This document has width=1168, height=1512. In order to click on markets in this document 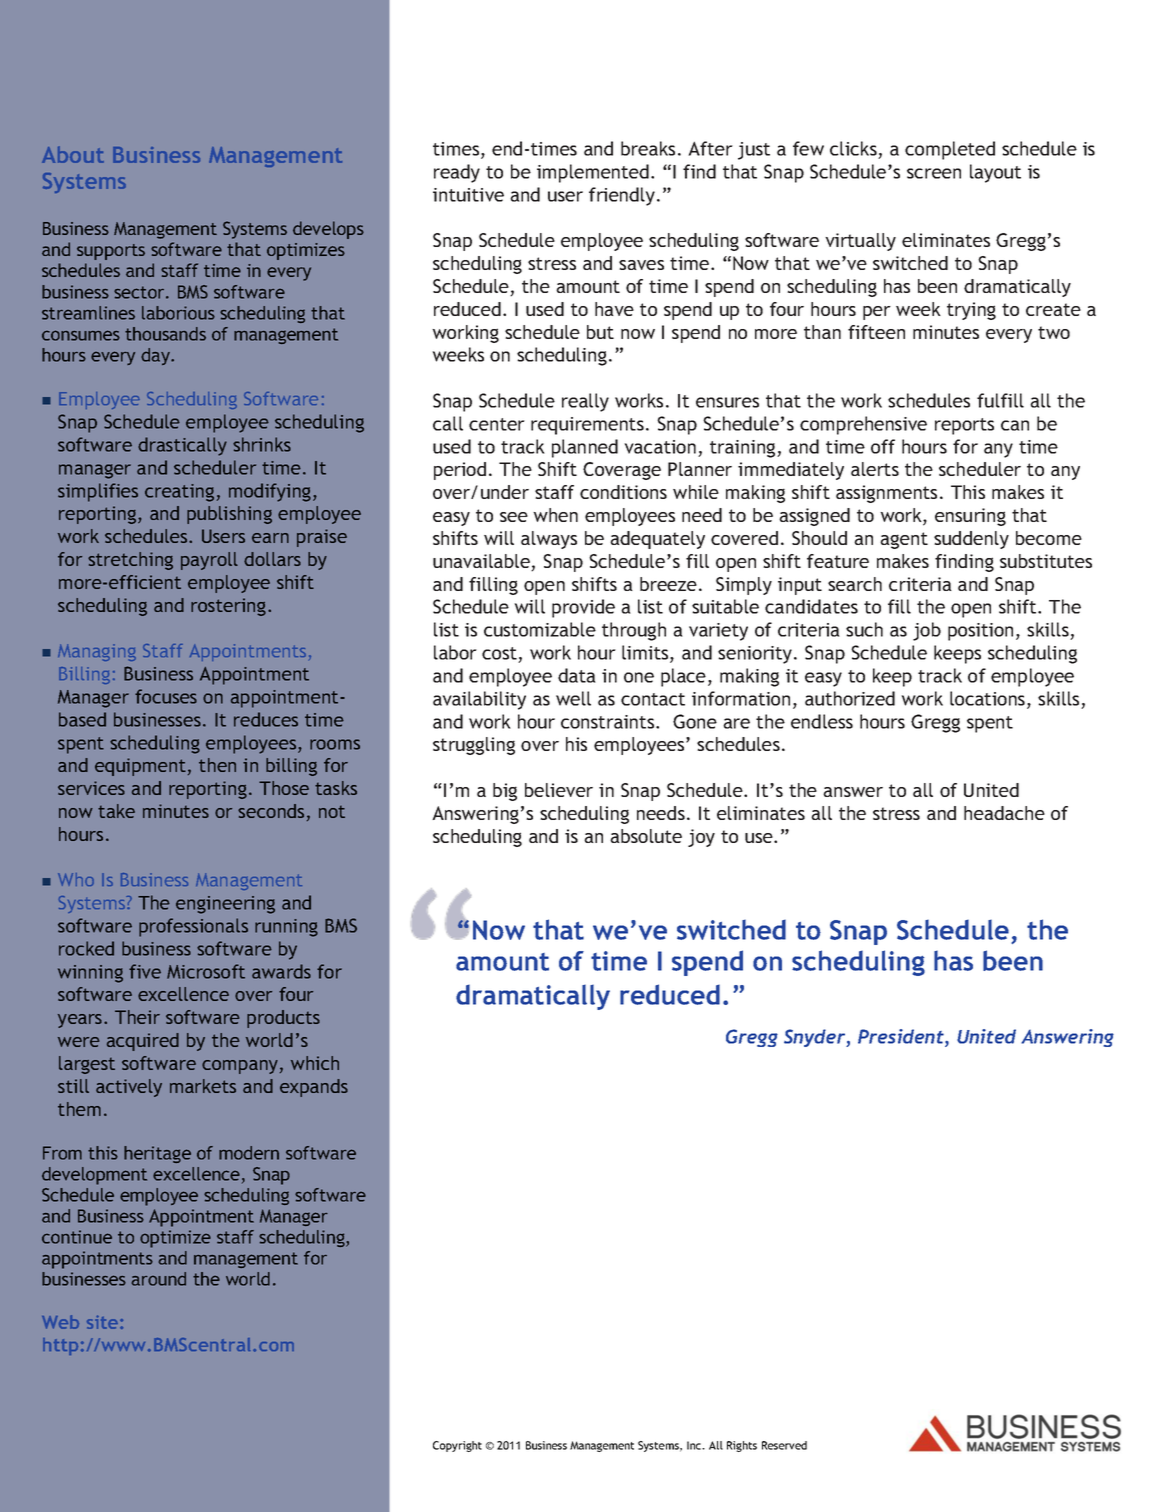, I will do `click(203, 1086)`.
